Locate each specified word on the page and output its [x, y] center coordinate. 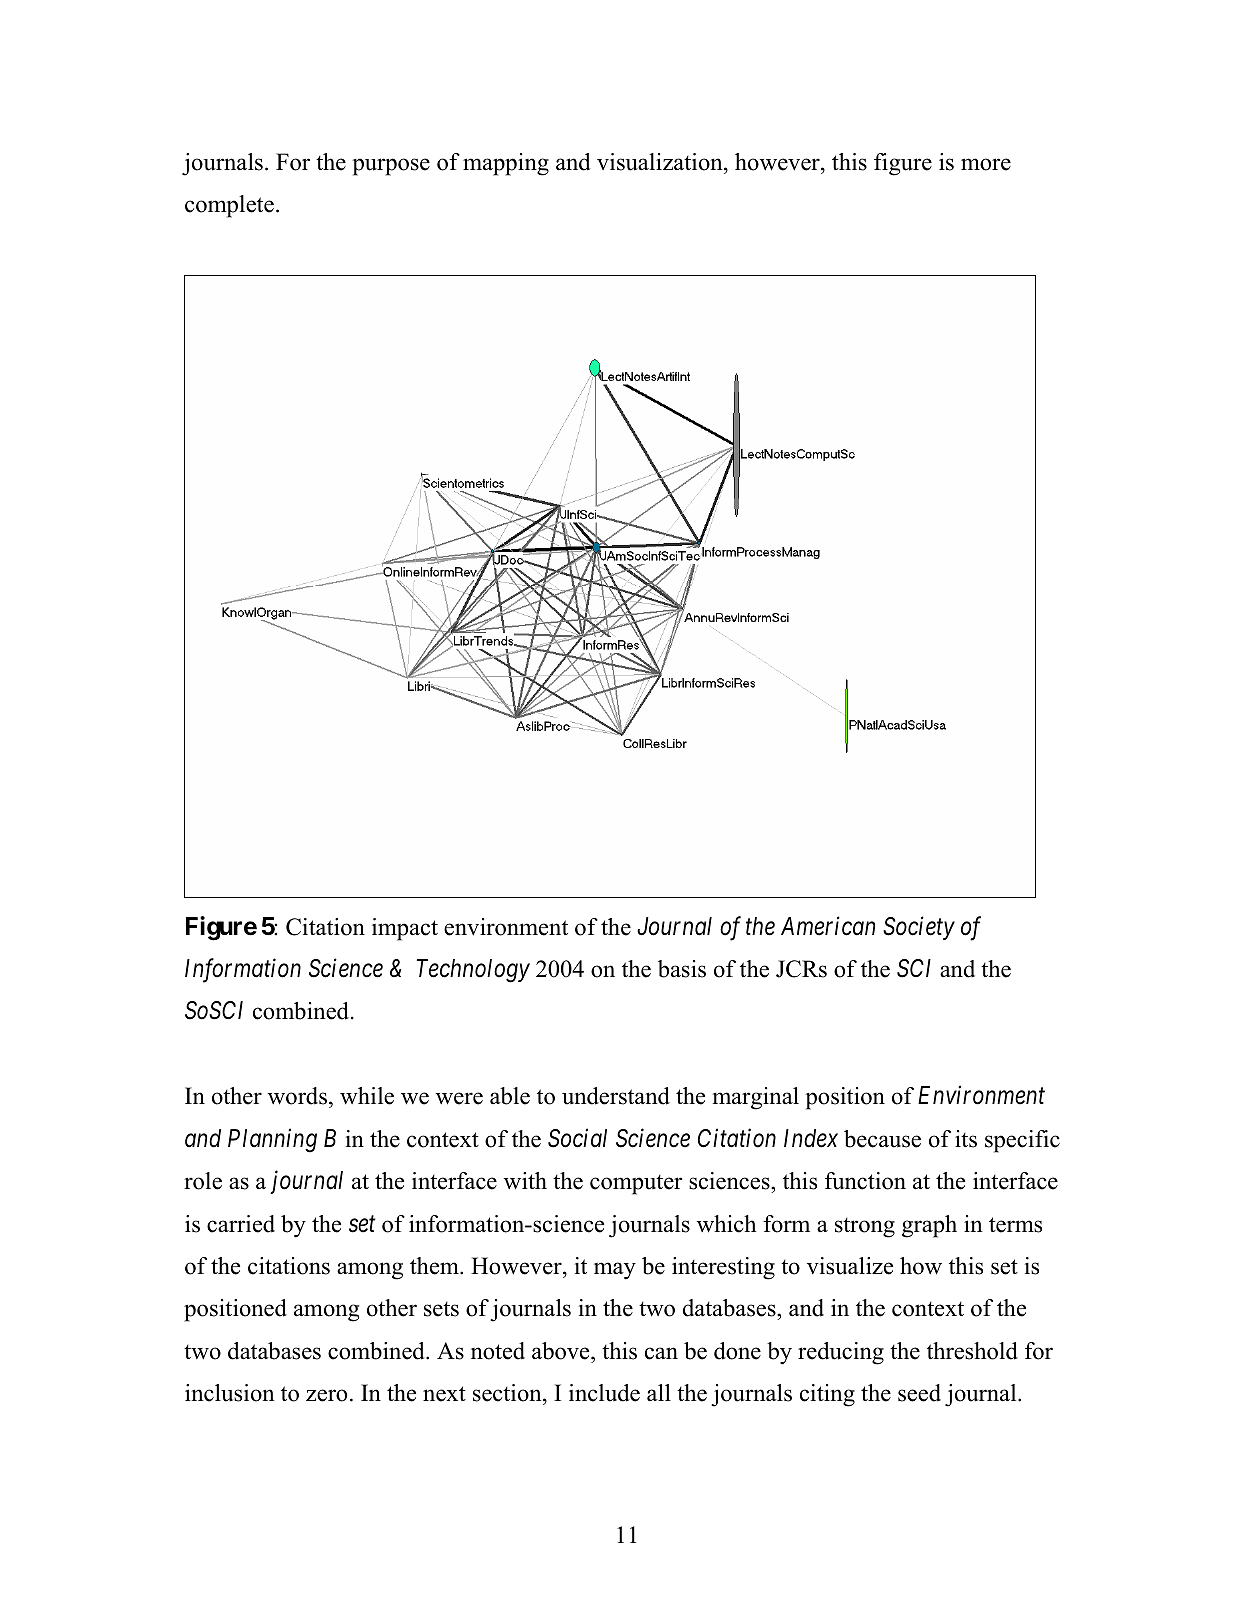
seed [919, 1393]
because [882, 1139]
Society [919, 928]
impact [405, 929]
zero [326, 1395]
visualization [661, 162]
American [828, 926]
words [297, 1096]
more [986, 164]
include [604, 1393]
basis [682, 969]
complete [229, 206]
